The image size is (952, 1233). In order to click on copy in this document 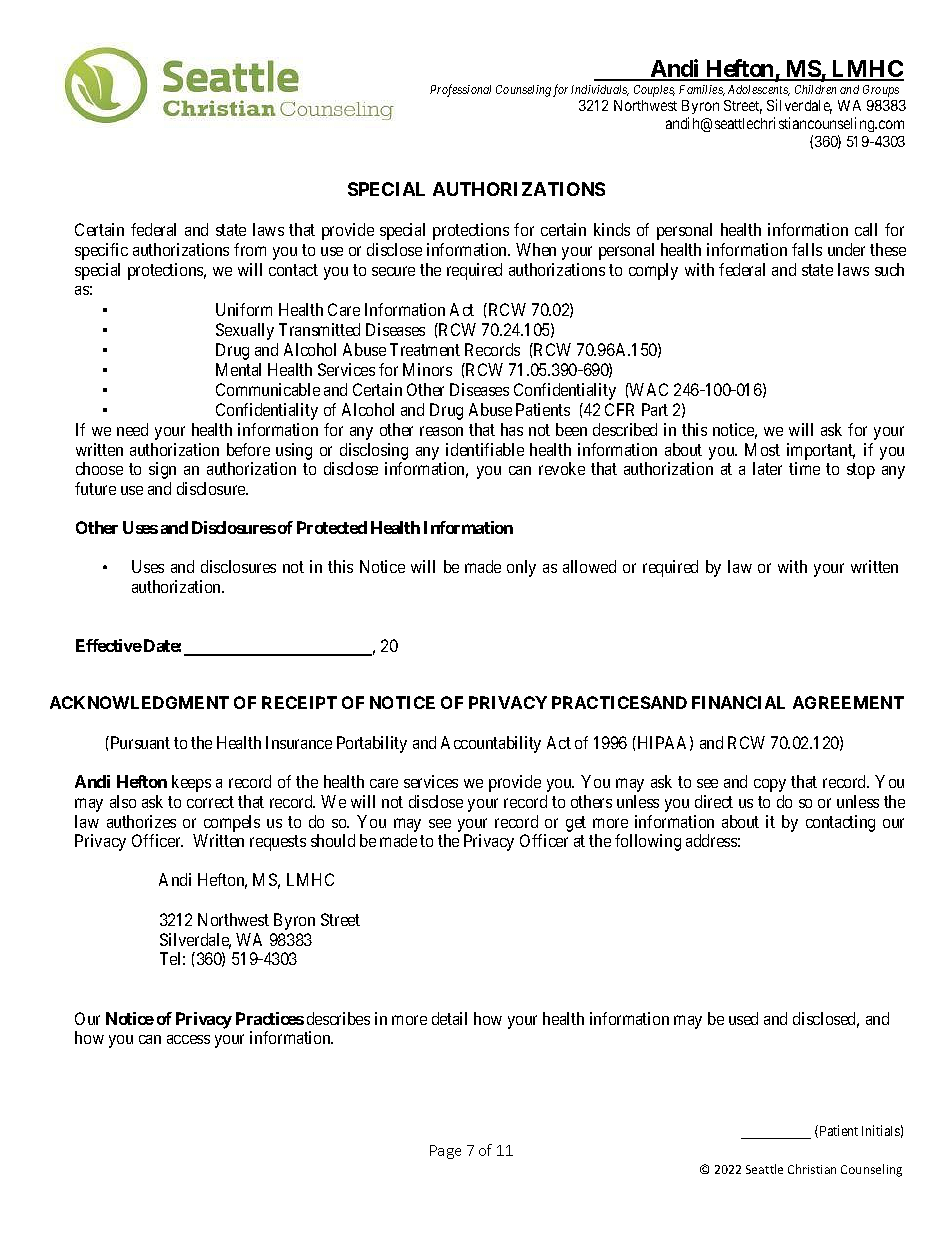, I will do `click(770, 785)`.
